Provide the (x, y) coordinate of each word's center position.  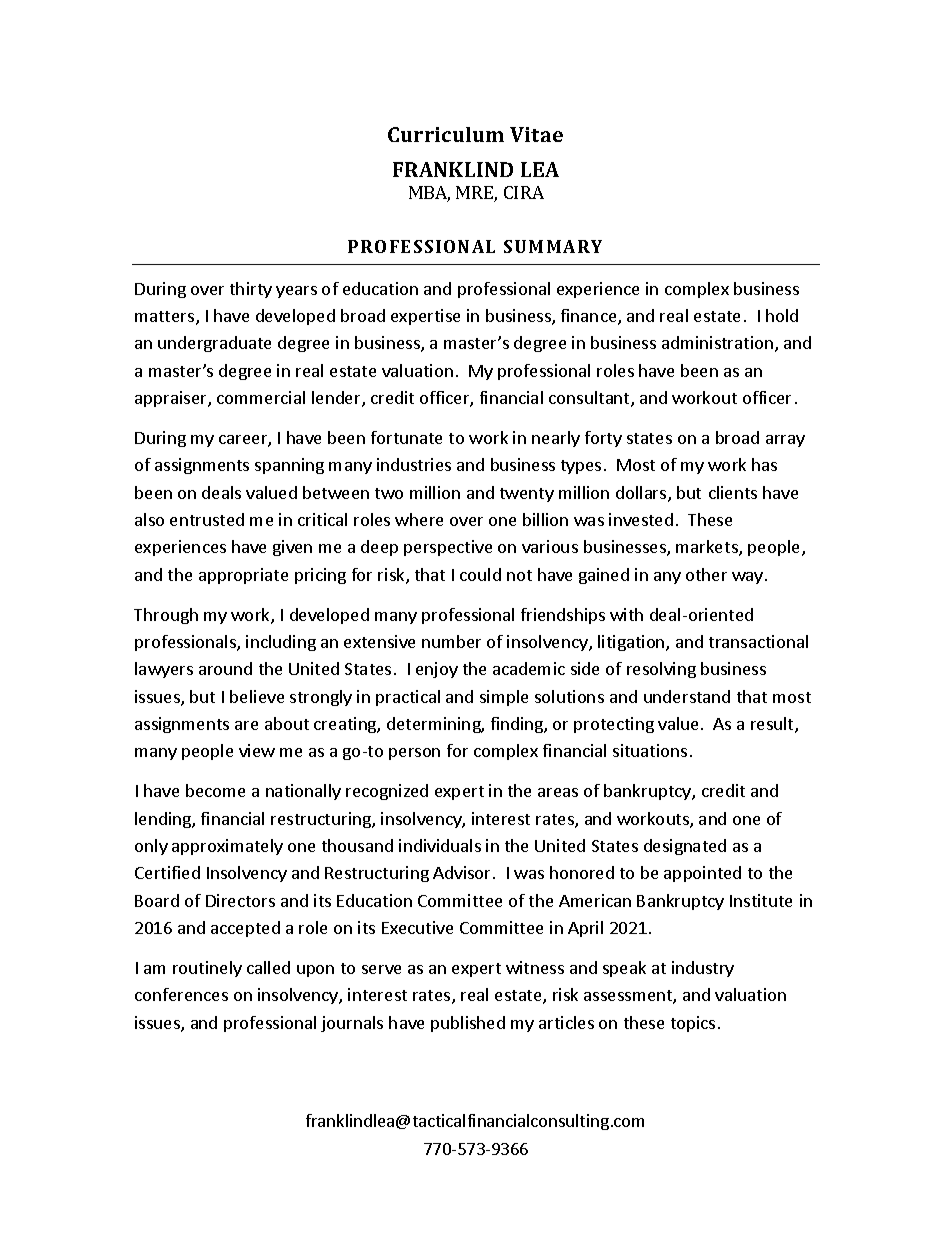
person (414, 754)
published (468, 1024)
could (480, 574)
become (215, 790)
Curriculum (446, 134)
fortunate (406, 437)
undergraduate (214, 344)
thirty (251, 290)
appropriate (243, 576)
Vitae (536, 134)
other (706, 574)
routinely (207, 969)
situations (650, 750)
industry (703, 969)
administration (717, 342)
